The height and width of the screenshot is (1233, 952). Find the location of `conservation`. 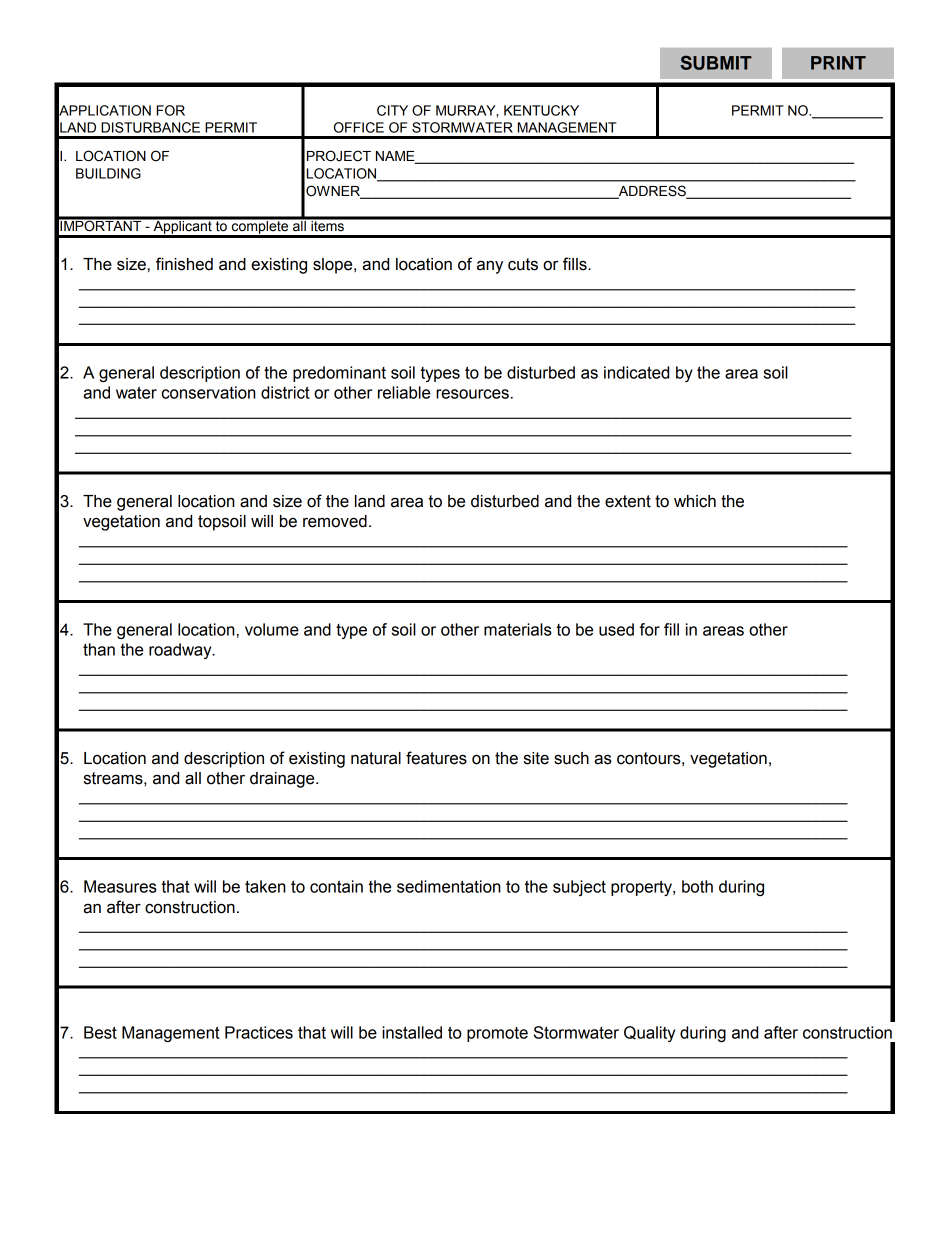

conservation is located at coordinates (209, 392).
